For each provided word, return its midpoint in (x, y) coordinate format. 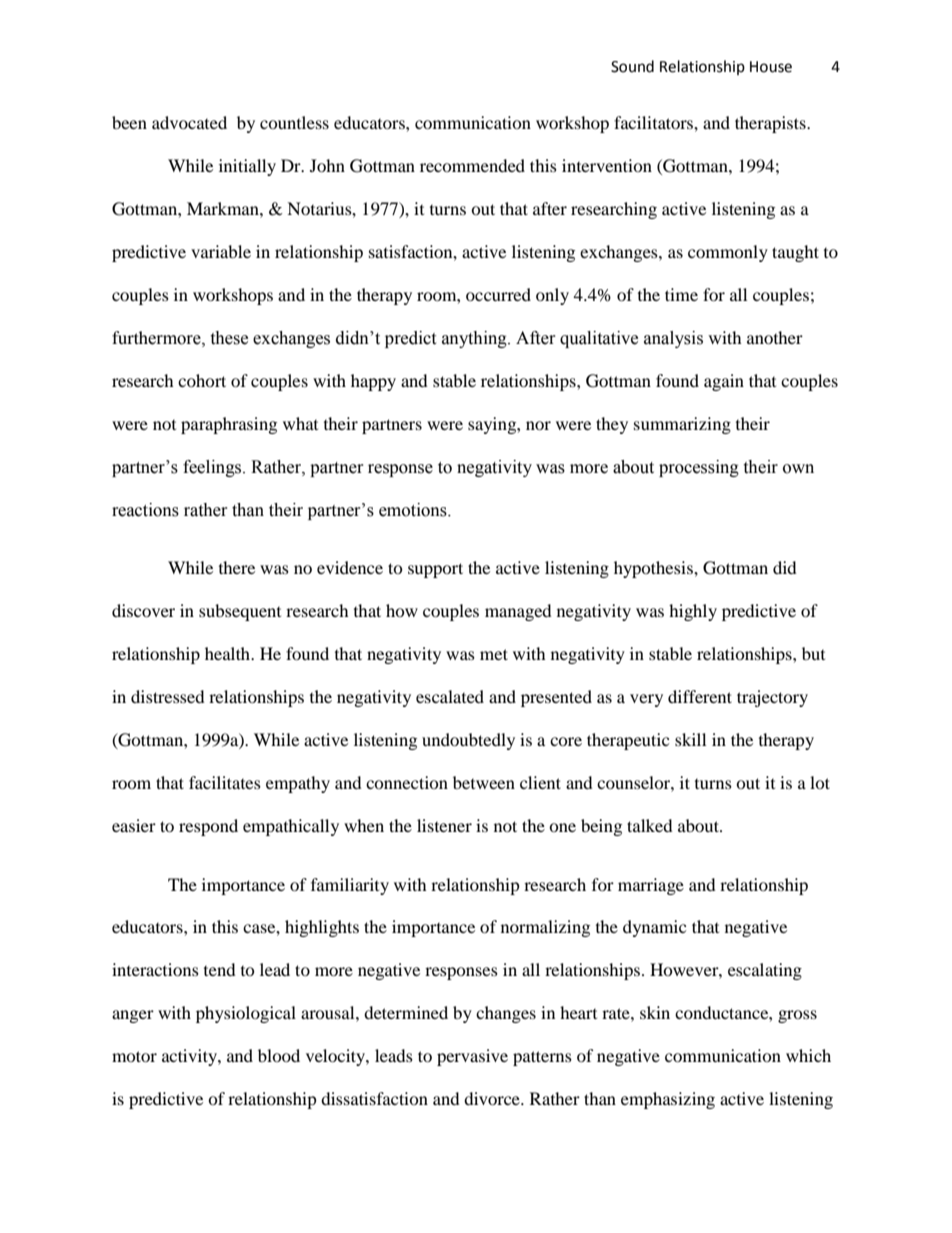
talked (650, 825)
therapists (771, 124)
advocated (189, 122)
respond (208, 827)
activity (190, 1057)
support (435, 570)
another (775, 337)
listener (444, 825)
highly (693, 612)
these (229, 338)
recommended (472, 165)
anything (475, 339)
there (237, 567)
